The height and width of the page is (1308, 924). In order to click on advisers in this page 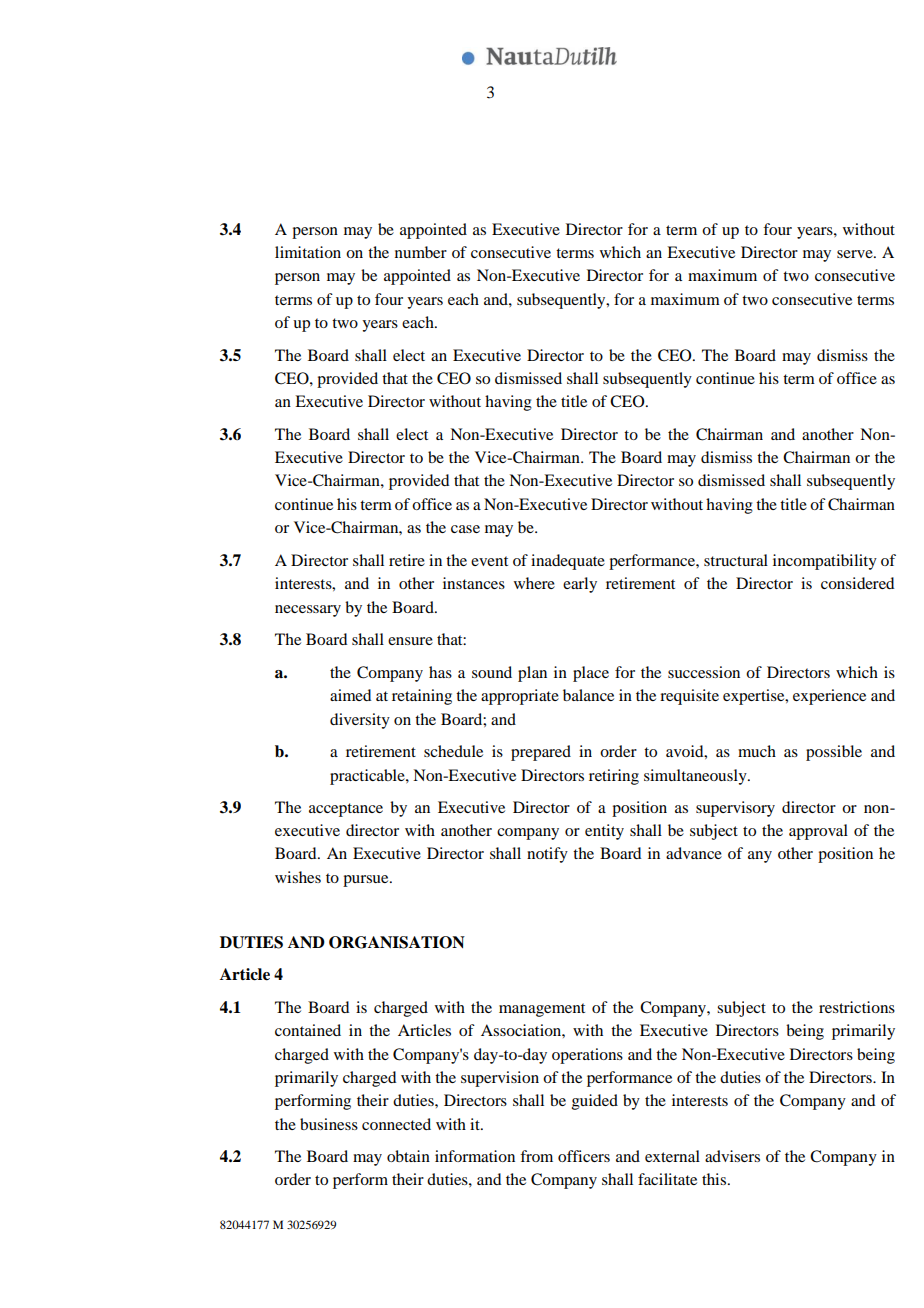, I will do `click(732, 1156)`.
